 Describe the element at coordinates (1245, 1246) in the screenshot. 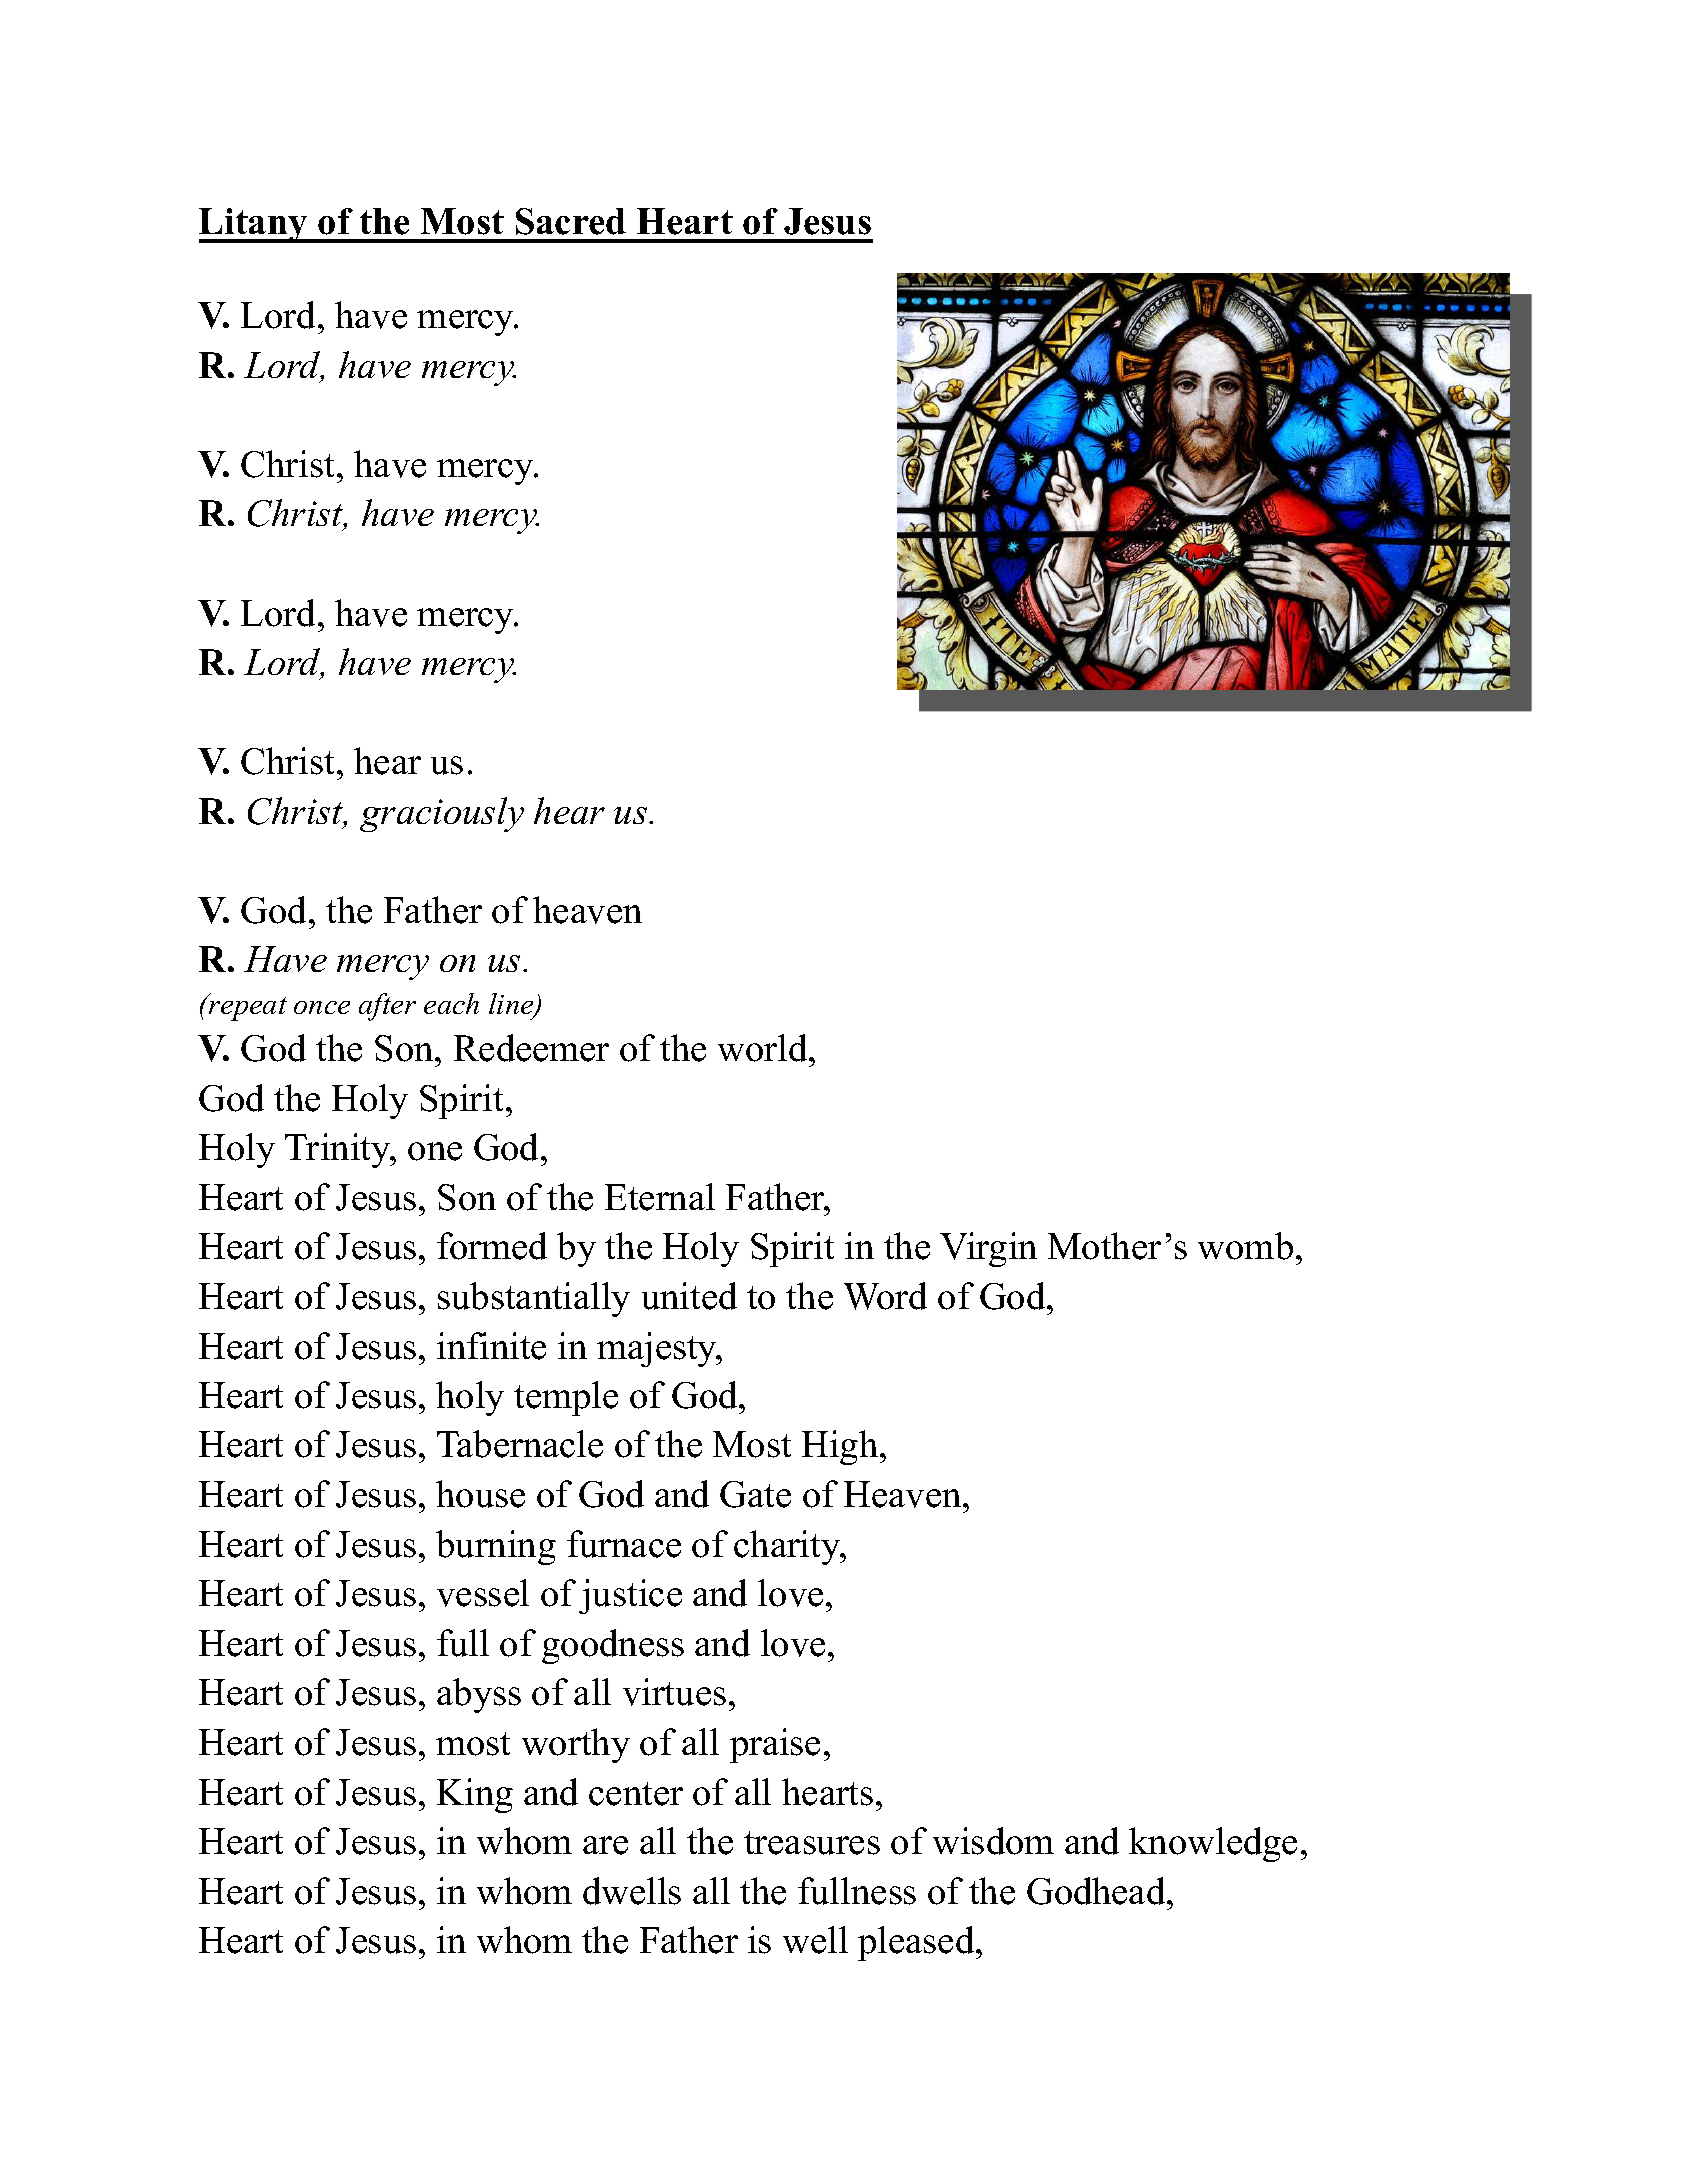

I see `womb` at that location.
